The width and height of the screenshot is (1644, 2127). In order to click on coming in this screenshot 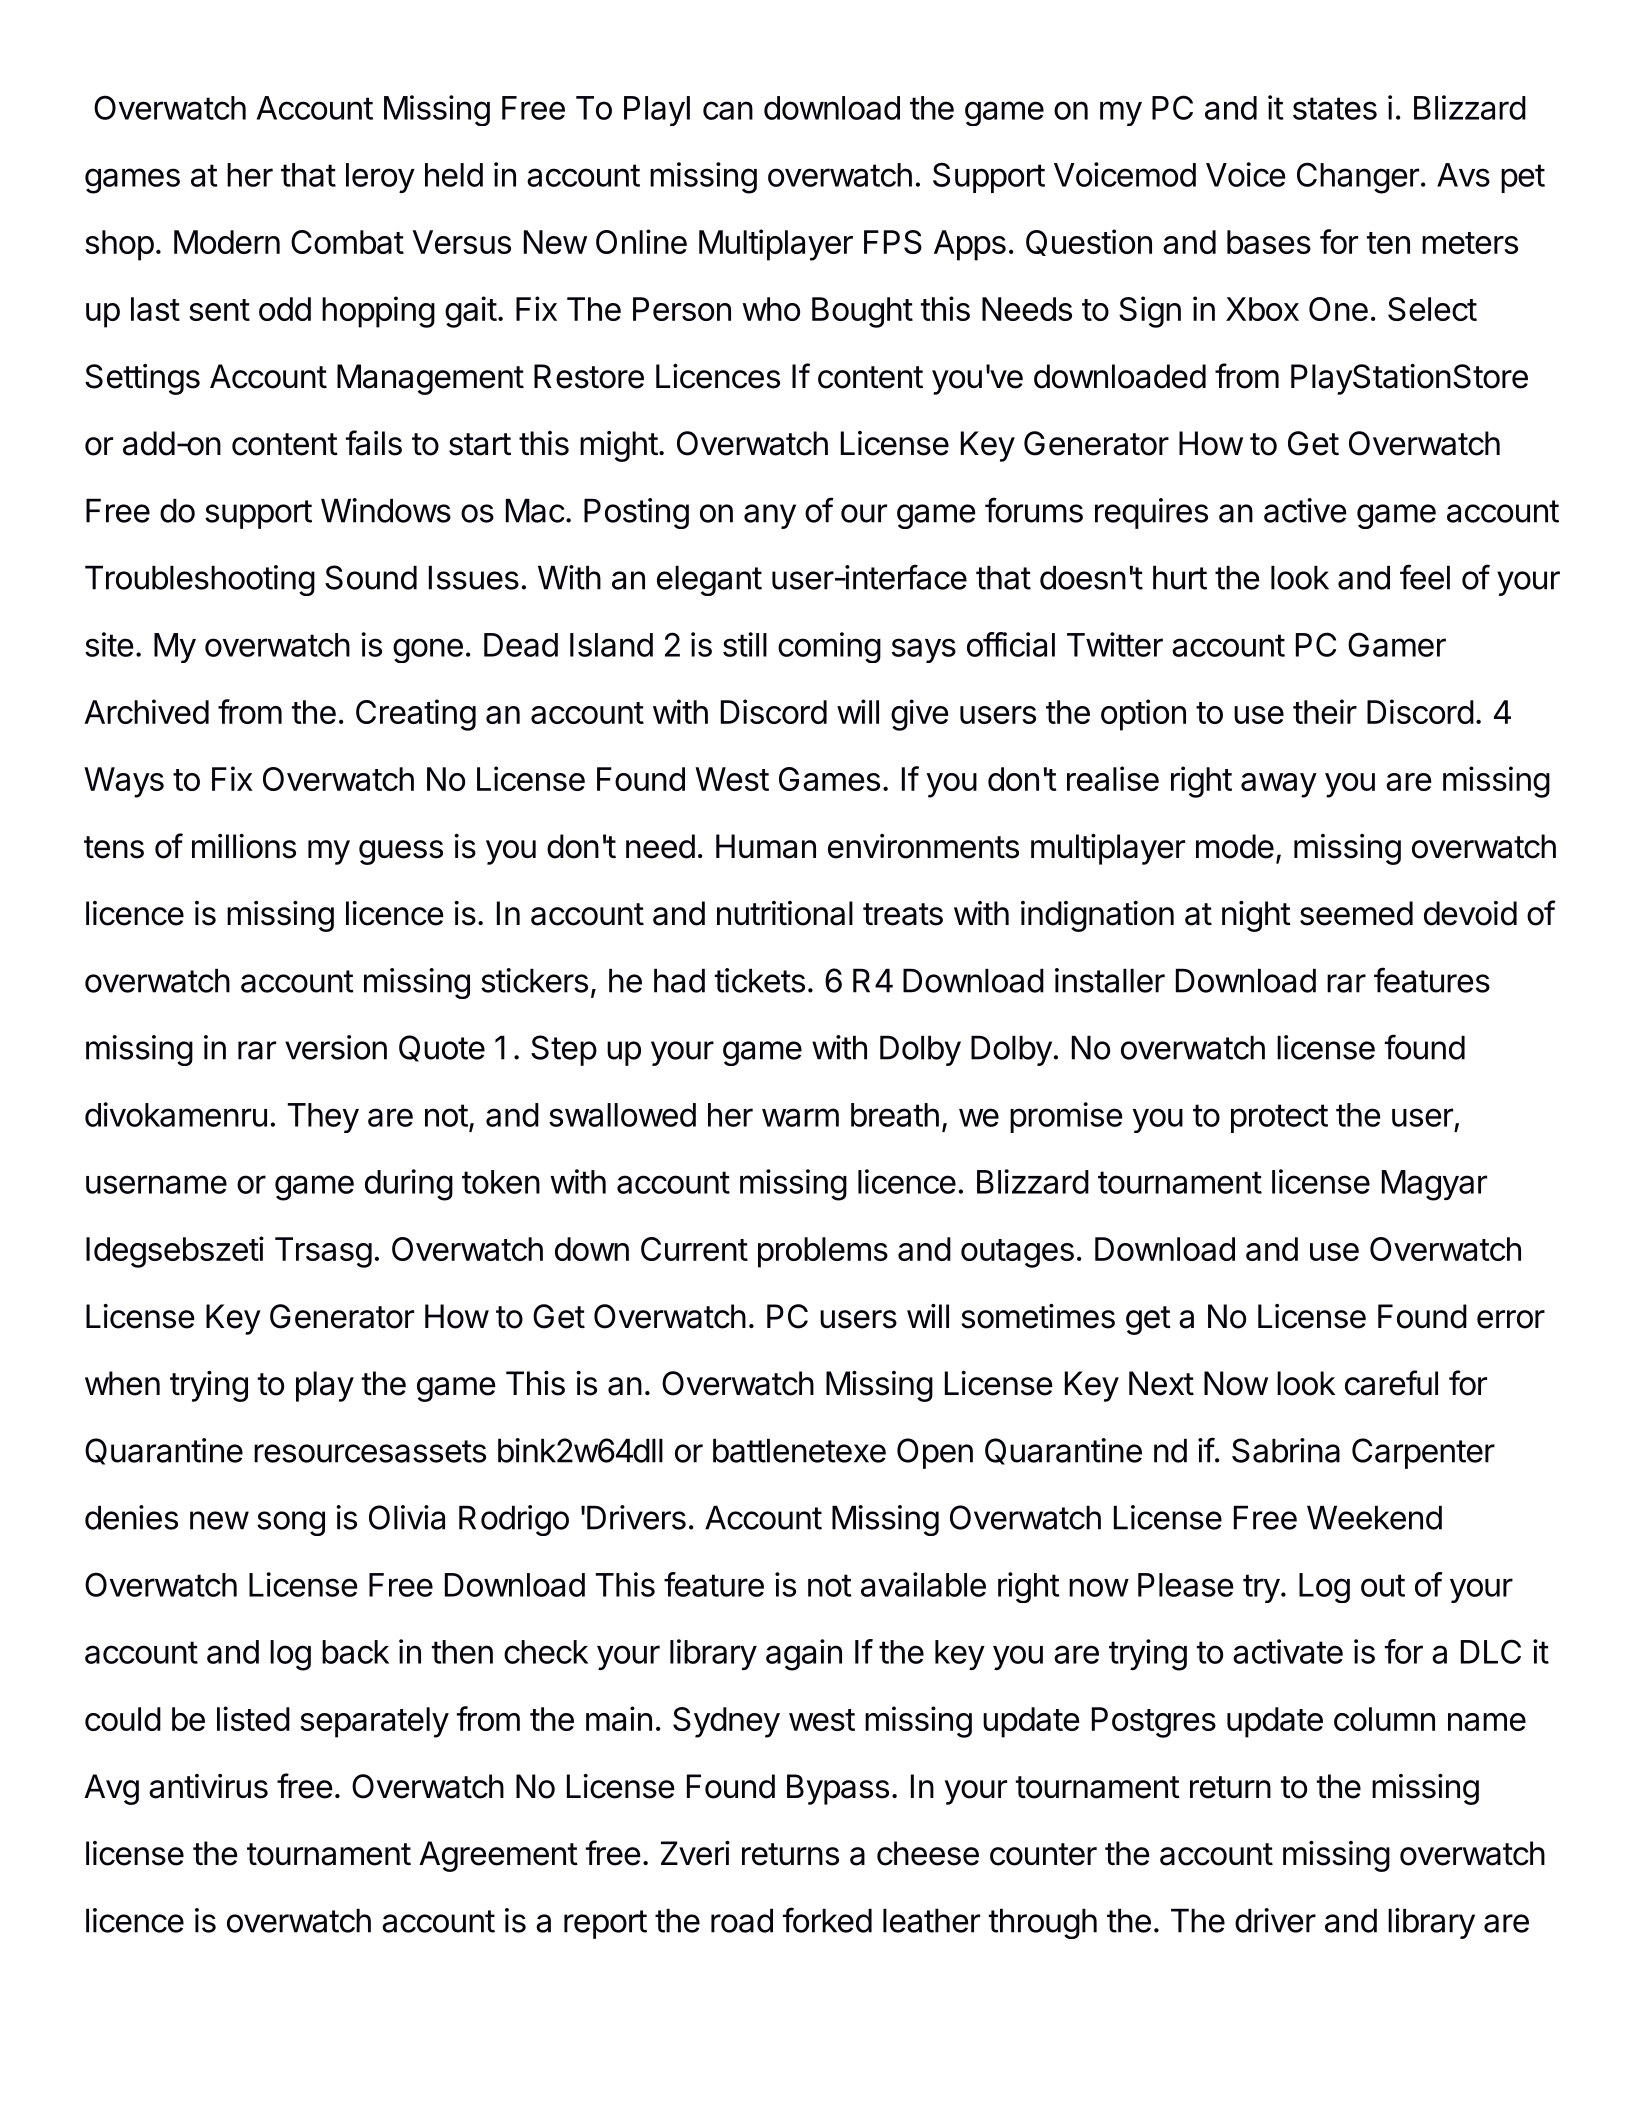, I will do `click(829, 647)`.
